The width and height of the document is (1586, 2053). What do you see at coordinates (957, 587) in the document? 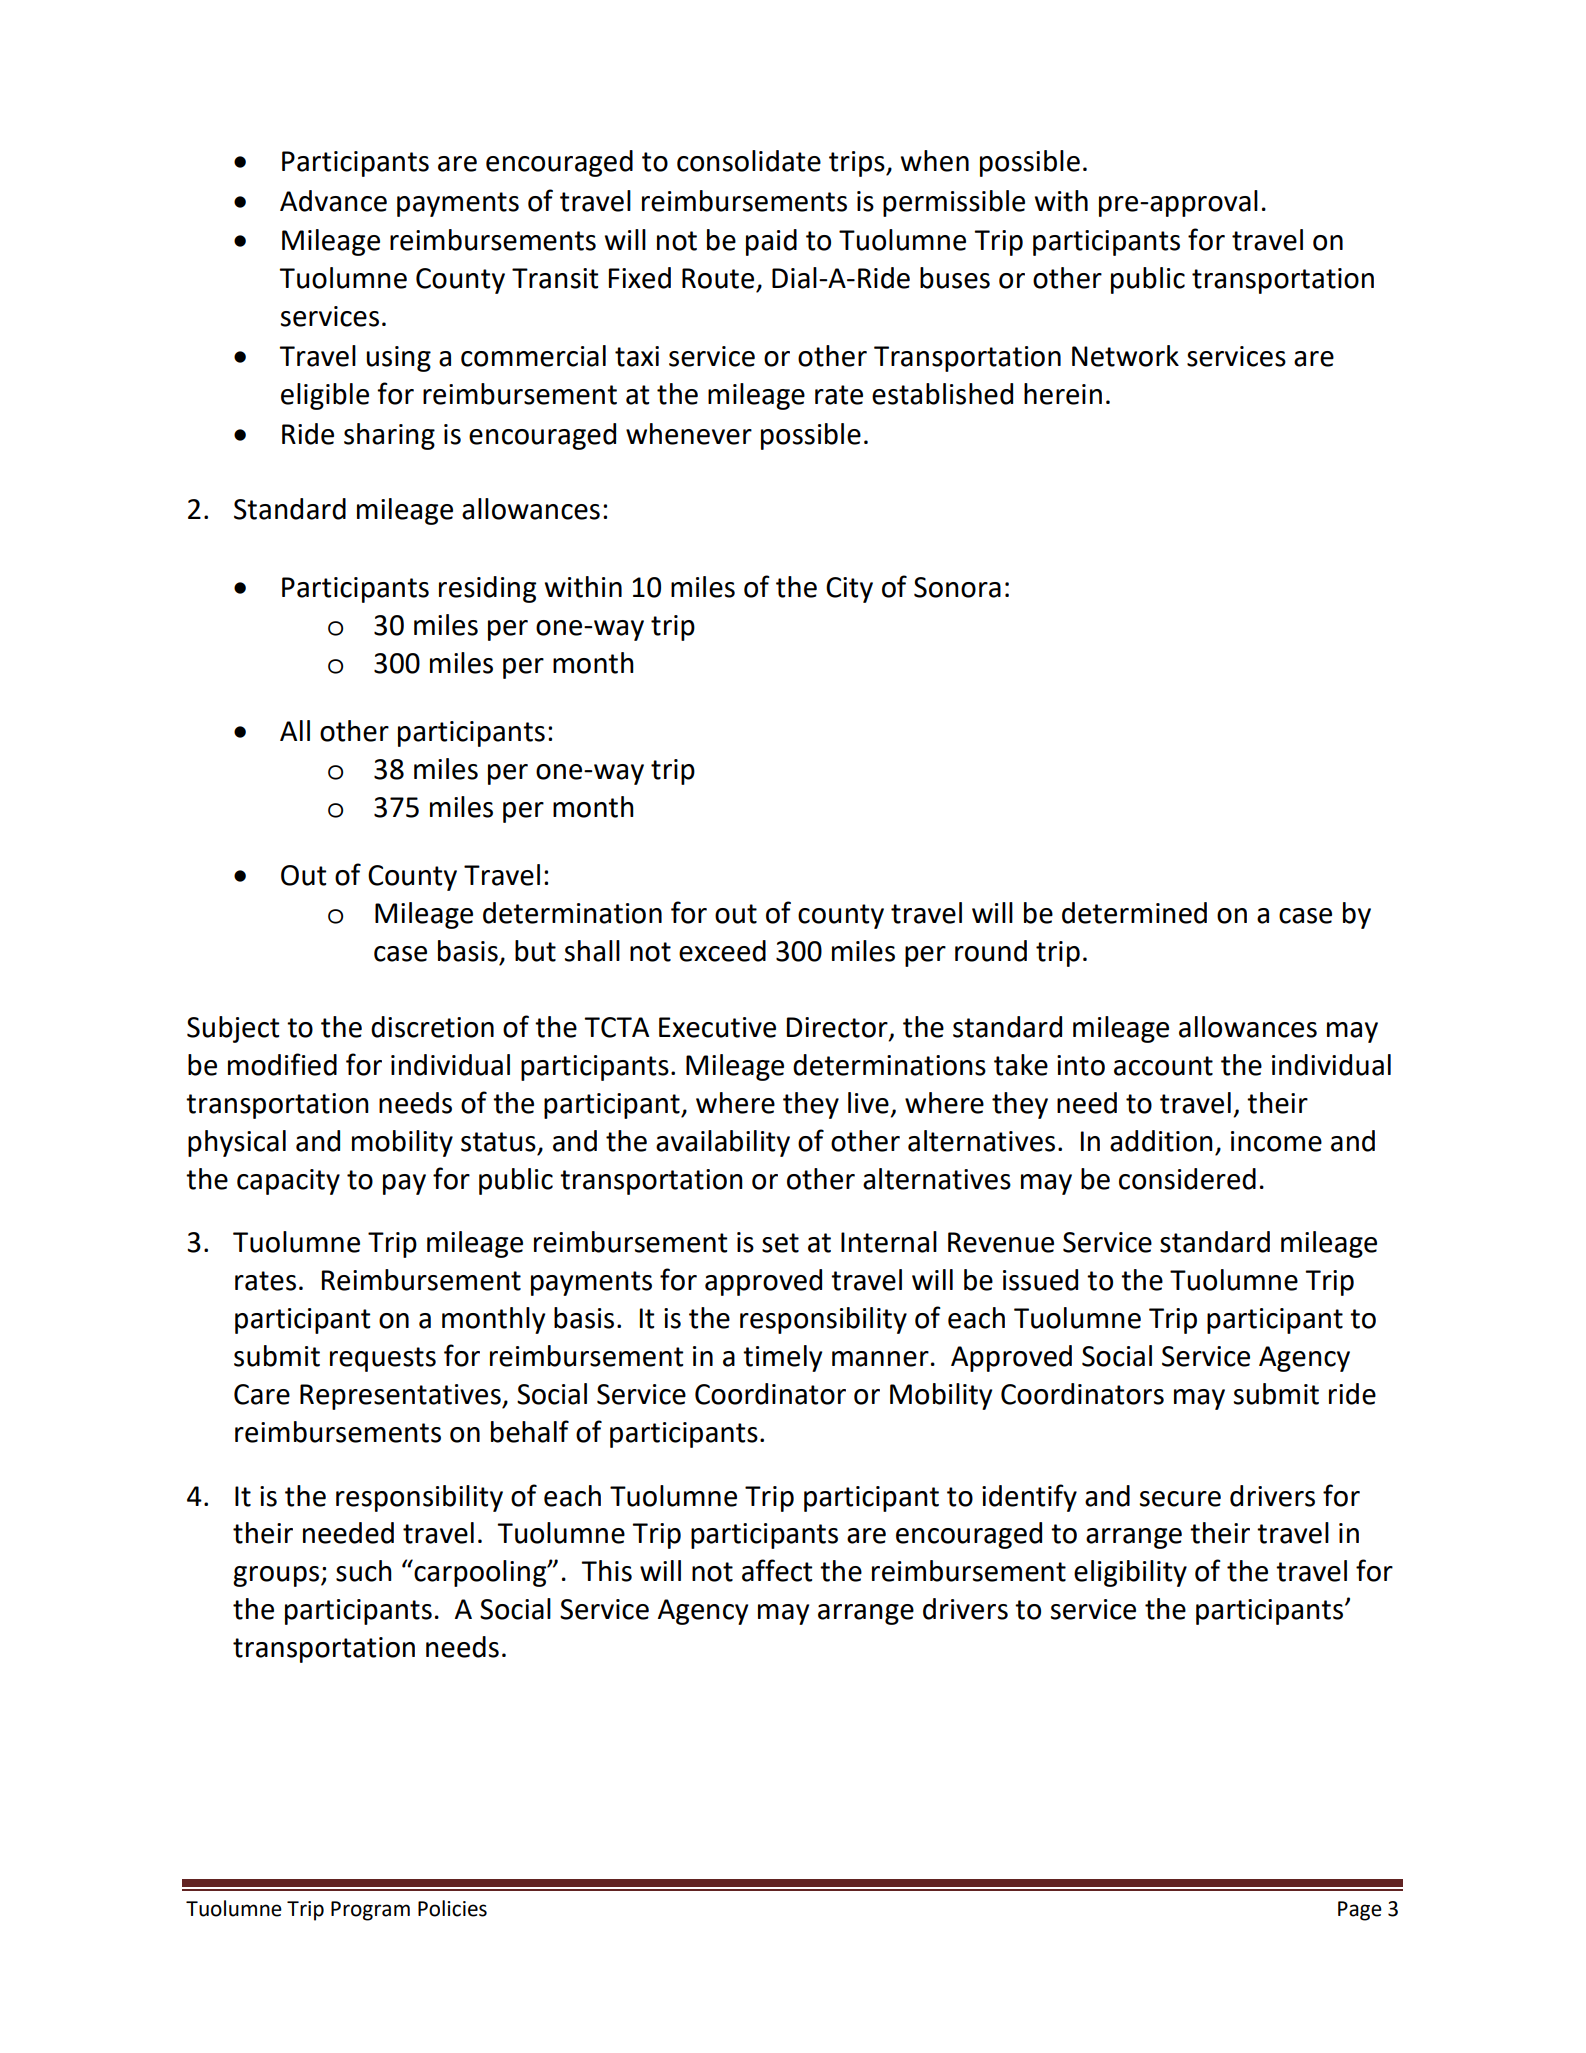
I see `Sonora` at bounding box center [957, 587].
